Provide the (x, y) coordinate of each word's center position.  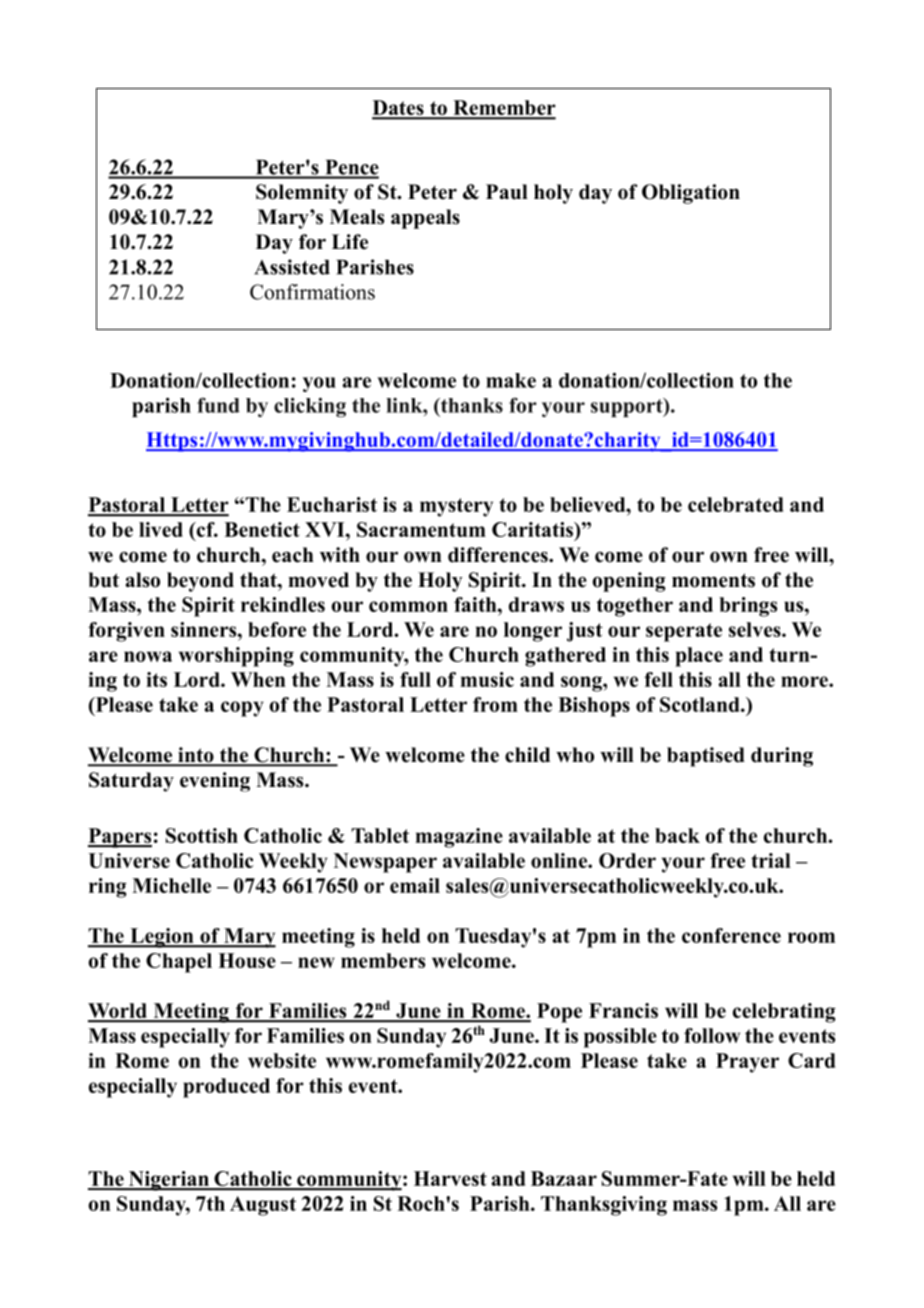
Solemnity (302, 194)
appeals (425, 219)
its (156, 679)
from (495, 704)
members (383, 960)
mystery (456, 507)
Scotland (701, 704)
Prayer (747, 1063)
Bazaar (564, 1178)
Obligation (691, 194)
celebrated (735, 504)
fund (218, 405)
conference (731, 935)
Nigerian (168, 1181)
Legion (162, 938)
